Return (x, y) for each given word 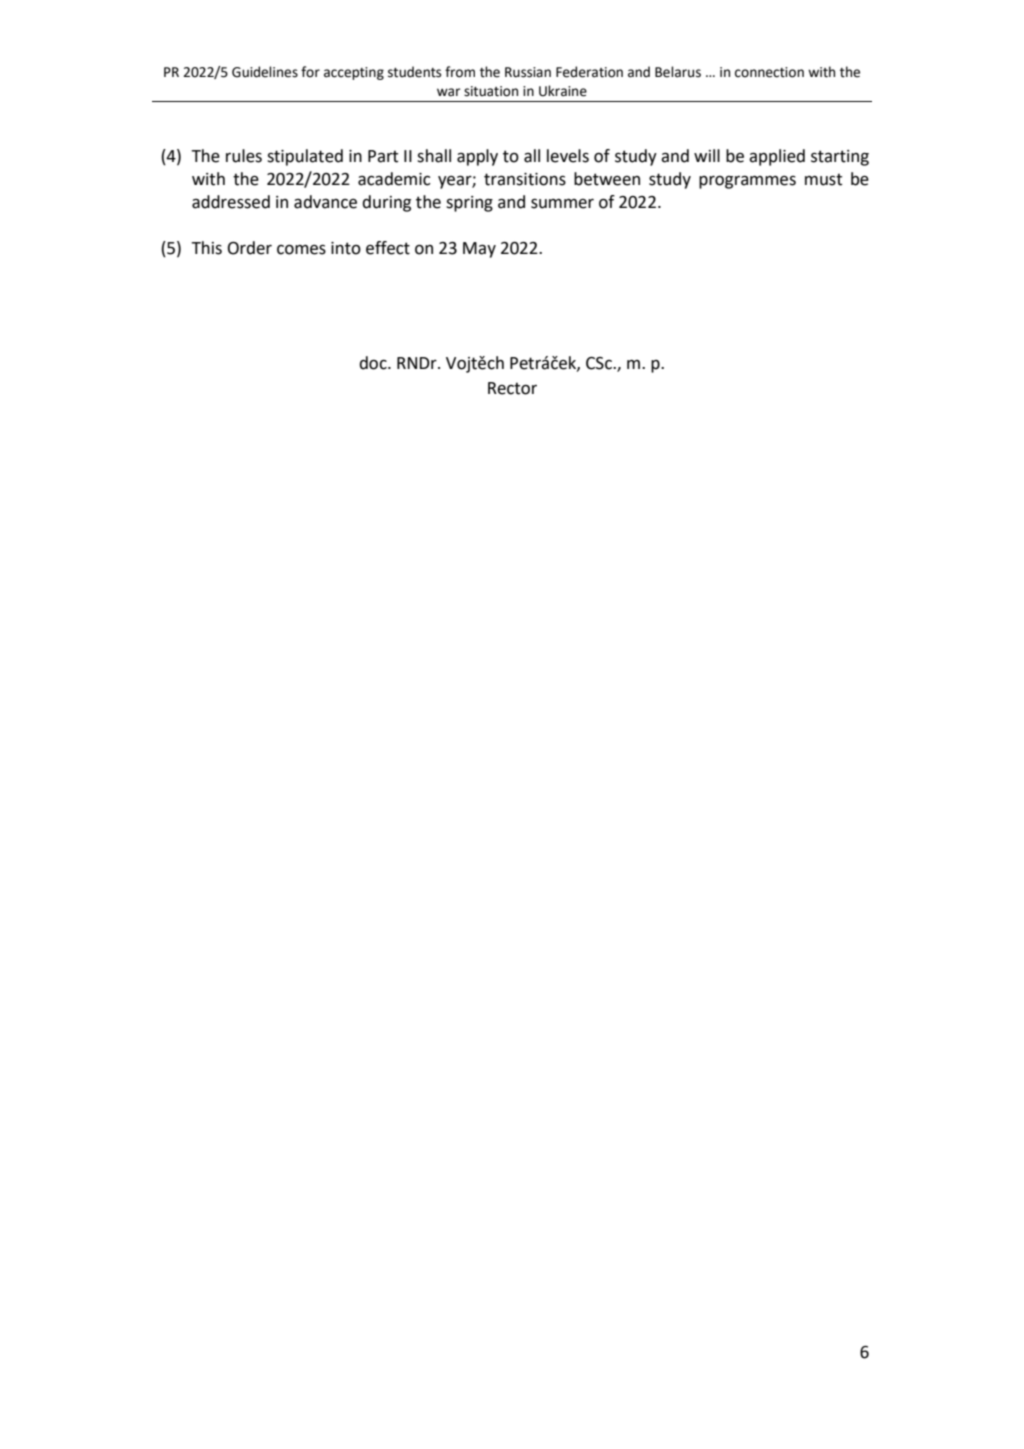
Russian (528, 72)
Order (250, 248)
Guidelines (265, 72)
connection (769, 72)
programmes (747, 182)
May (479, 250)
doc (374, 363)
